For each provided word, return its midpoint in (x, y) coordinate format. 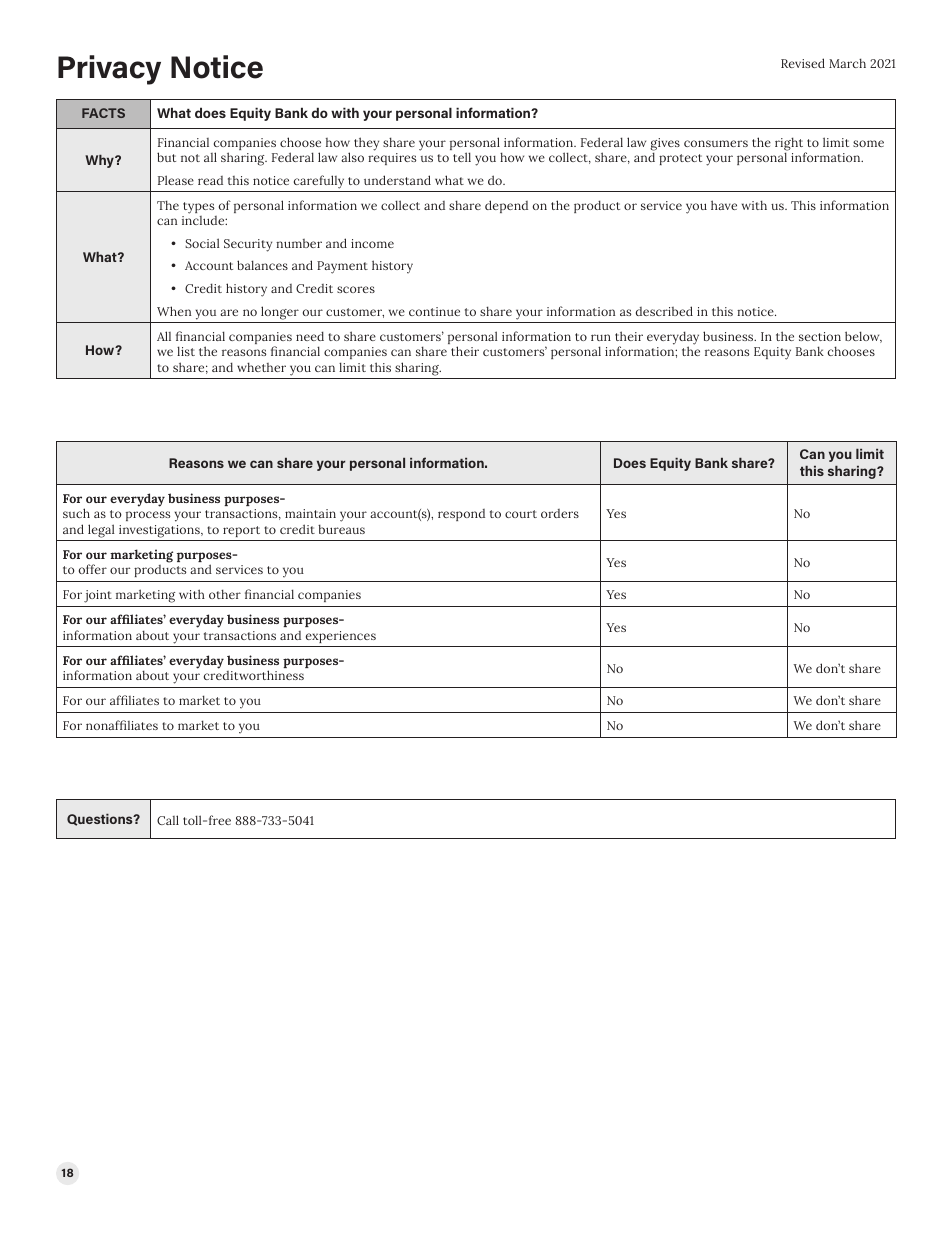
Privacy (109, 70)
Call (168, 820)
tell (462, 157)
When (174, 311)
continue (434, 311)
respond (461, 515)
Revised (803, 63)
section (820, 336)
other (225, 594)
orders (560, 513)
